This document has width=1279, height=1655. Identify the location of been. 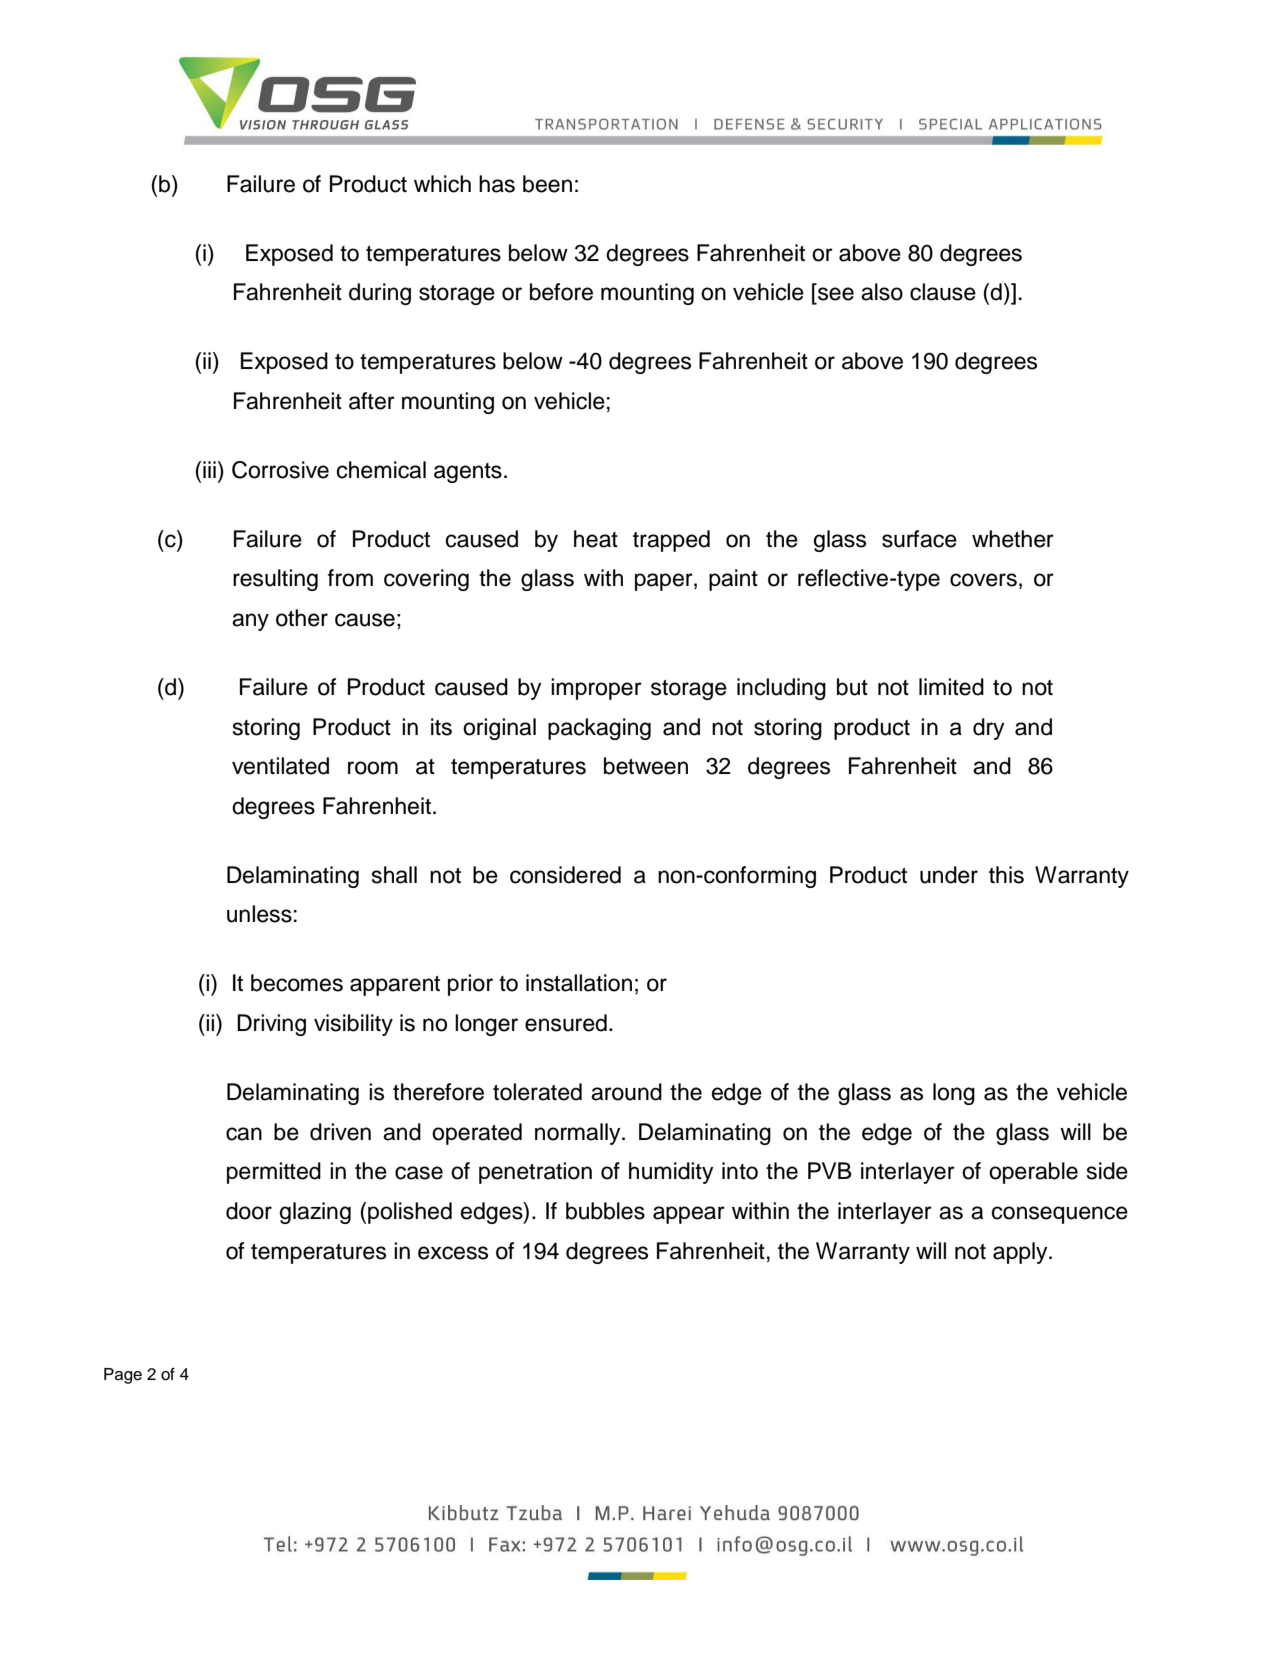
(547, 184).
